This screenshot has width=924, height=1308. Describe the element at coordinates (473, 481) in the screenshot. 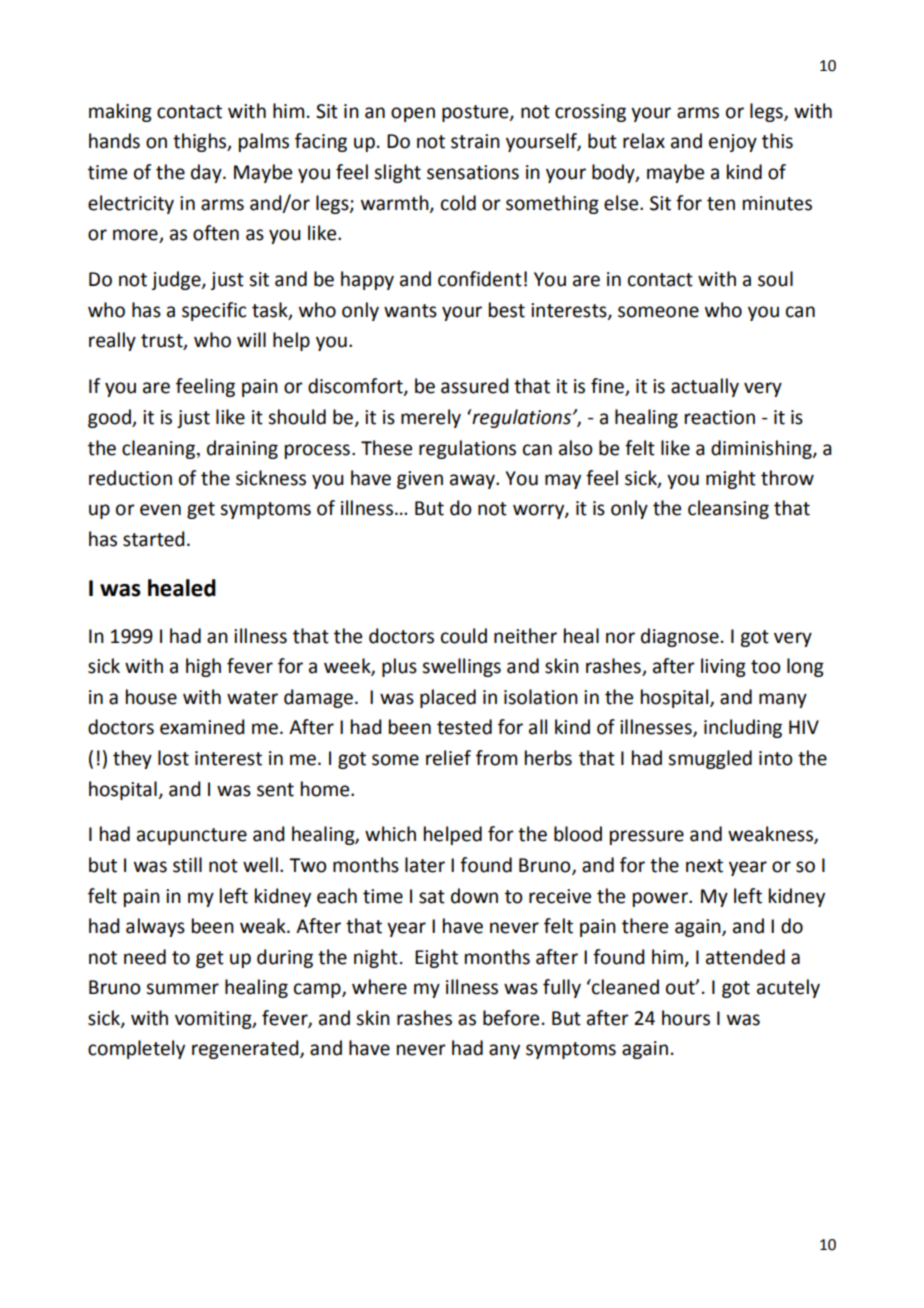

I see `away` at that location.
